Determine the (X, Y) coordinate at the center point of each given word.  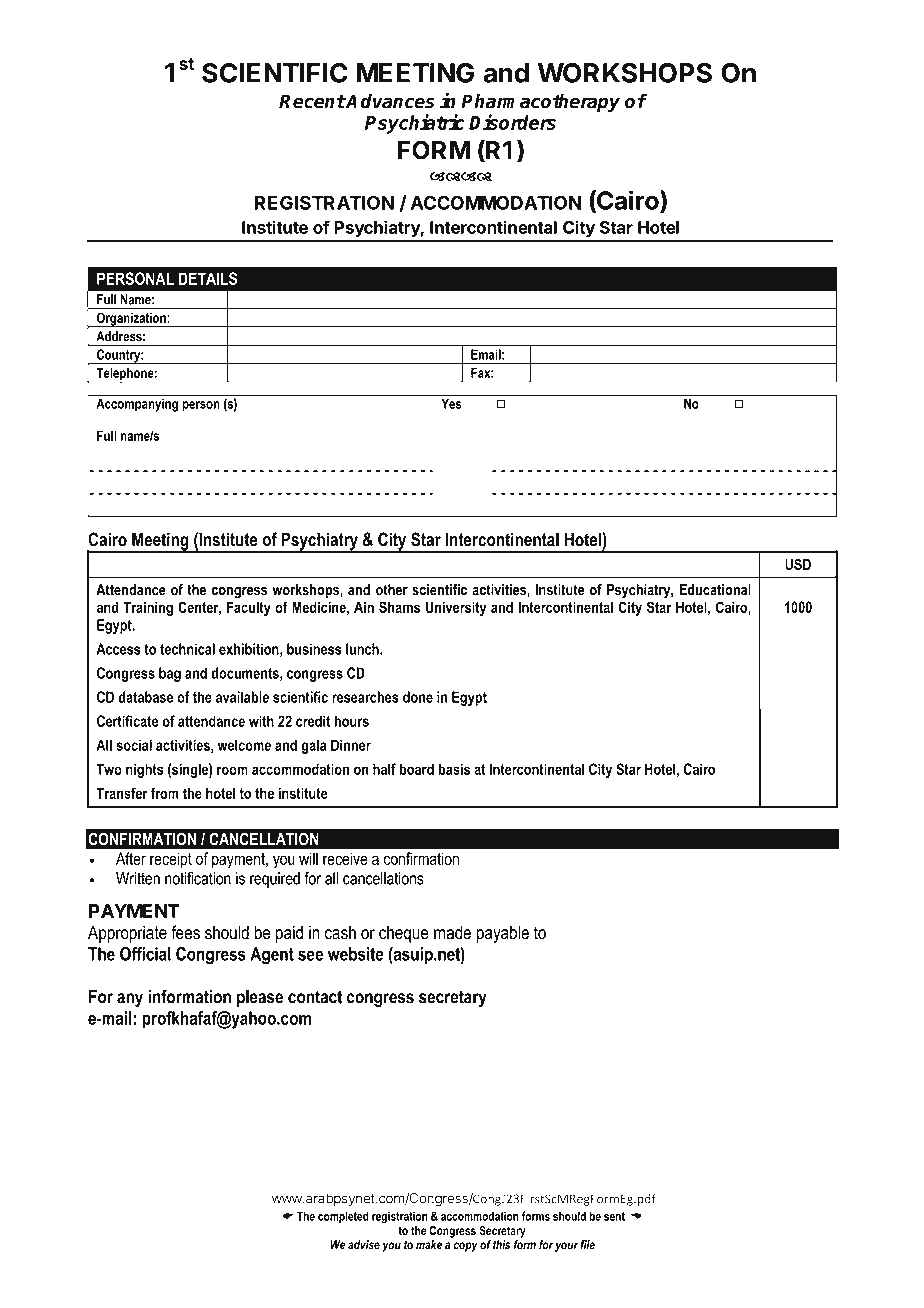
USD (798, 564)
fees (185, 932)
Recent (312, 101)
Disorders (512, 122)
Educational (715, 590)
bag (170, 674)
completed (343, 1217)
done (418, 697)
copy (466, 1247)
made (452, 932)
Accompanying (137, 405)
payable (503, 934)
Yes (451, 403)
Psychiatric (415, 124)
